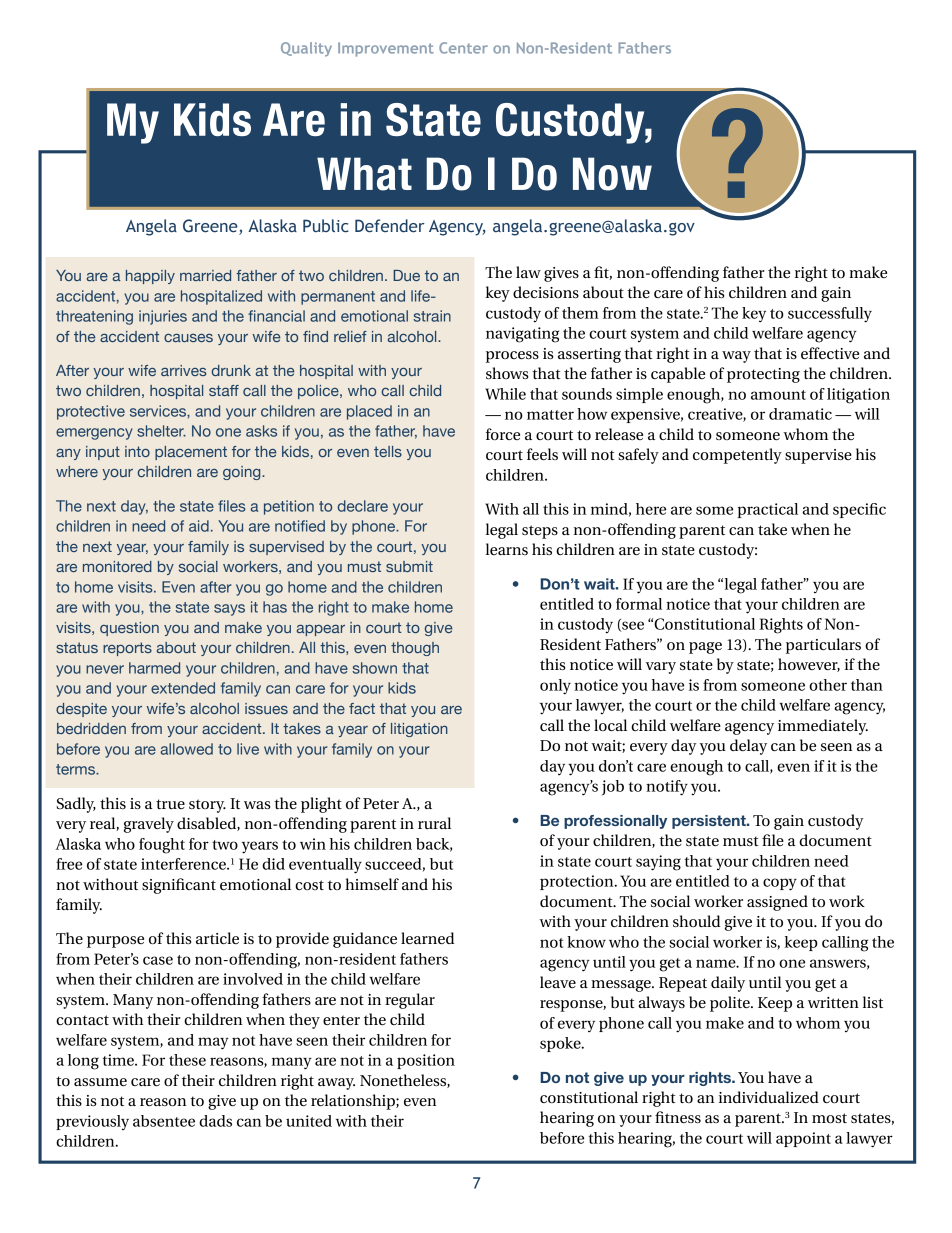  Describe the element at coordinates (800, 414) in the screenshot. I see `dramatic` at that location.
